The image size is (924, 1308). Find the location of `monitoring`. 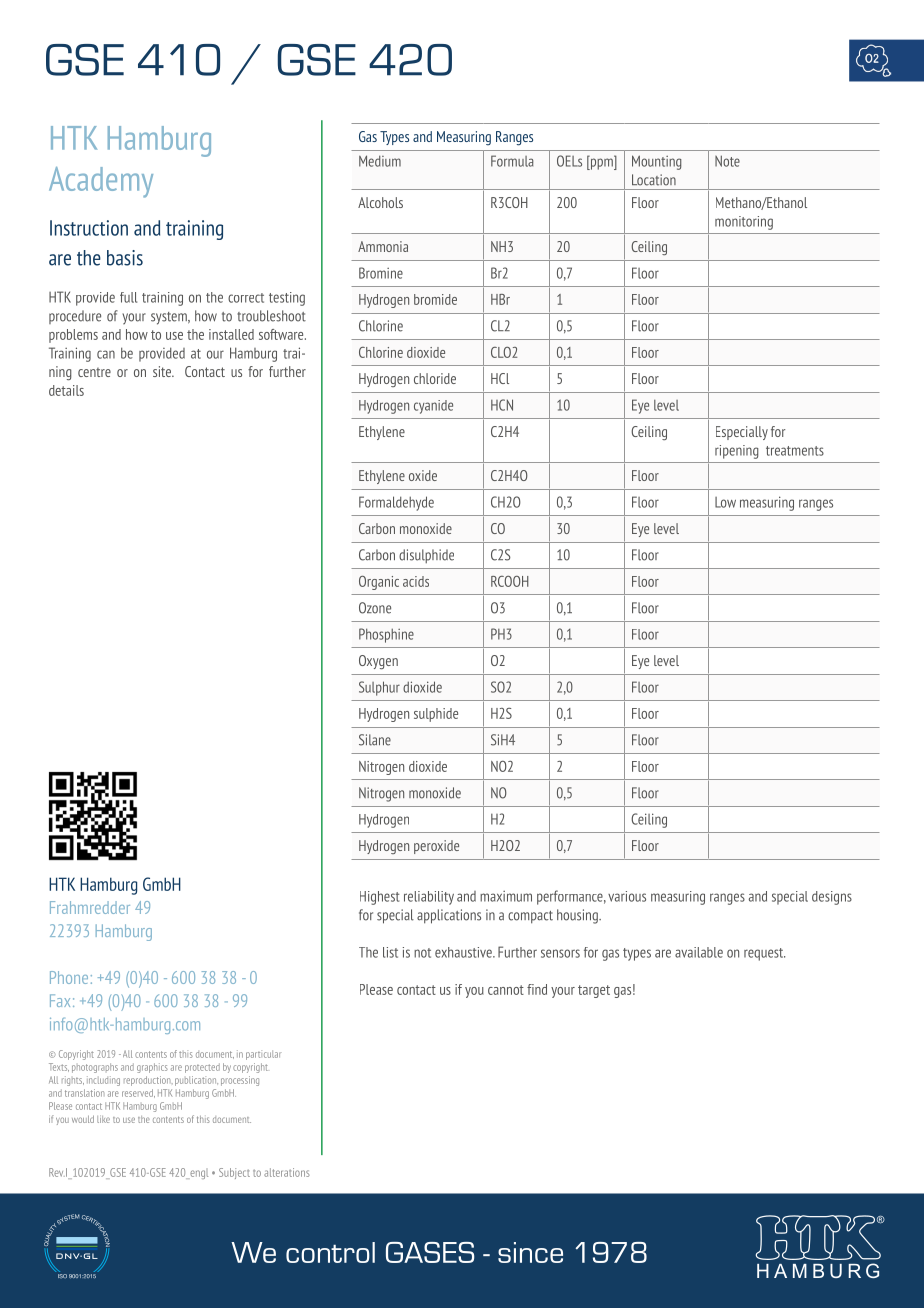

monitoring is located at coordinates (744, 223).
